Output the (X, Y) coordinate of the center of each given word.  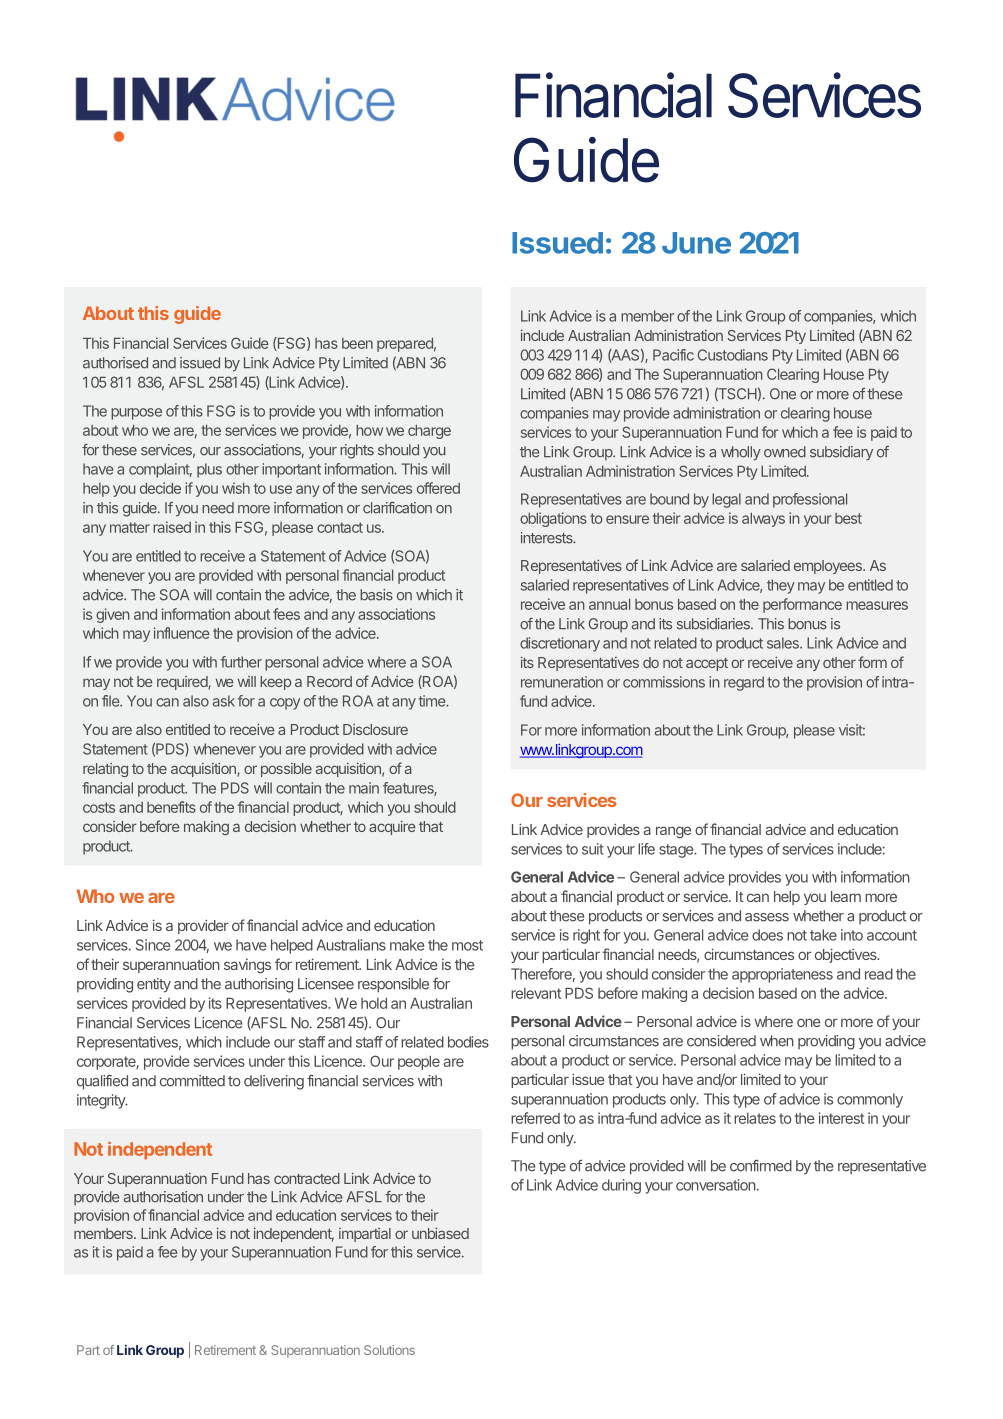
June (696, 243)
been (357, 343)
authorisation (163, 1197)
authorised (115, 363)
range (673, 832)
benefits (171, 807)
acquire (392, 827)
